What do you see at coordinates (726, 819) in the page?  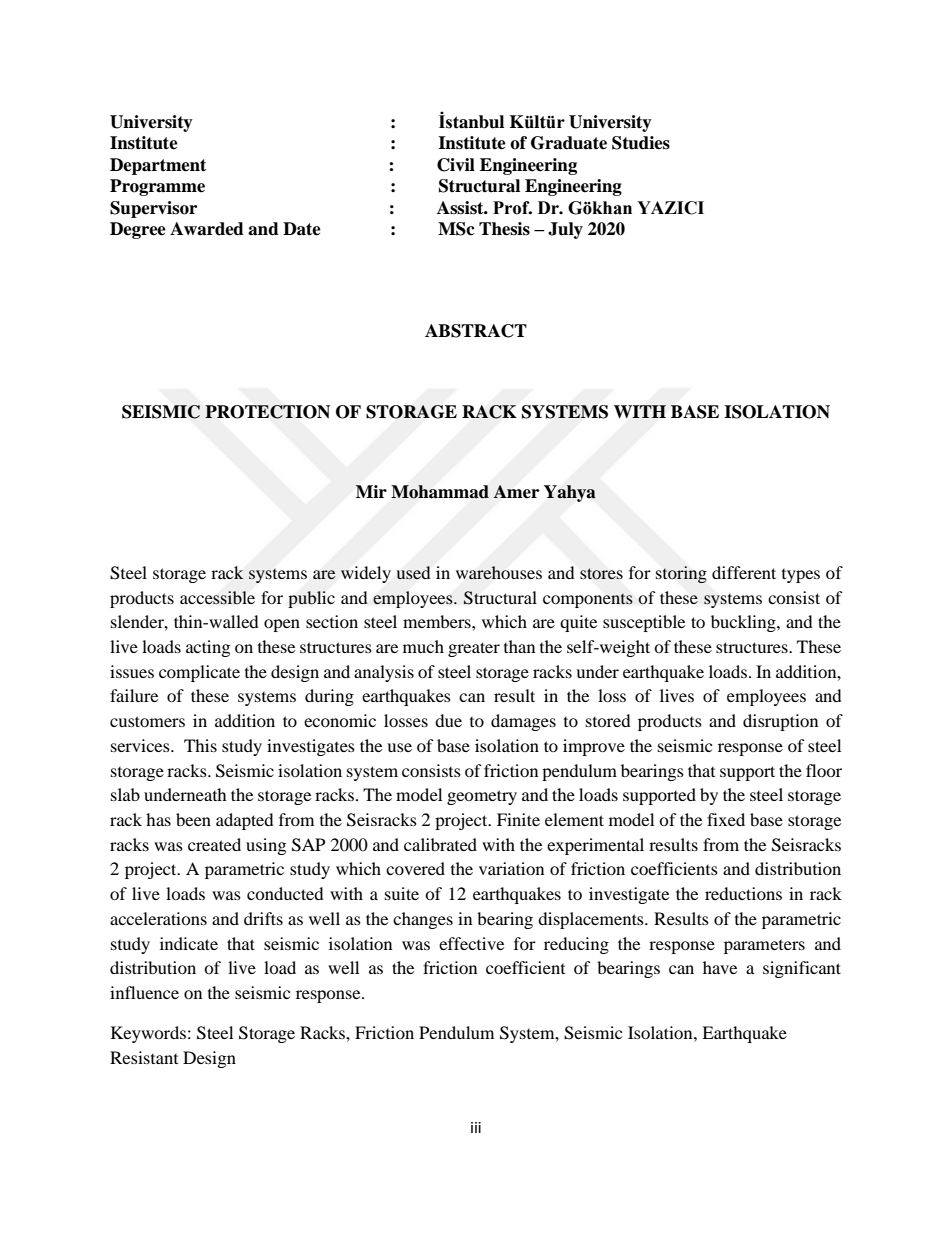 I see `fixed` at bounding box center [726, 819].
